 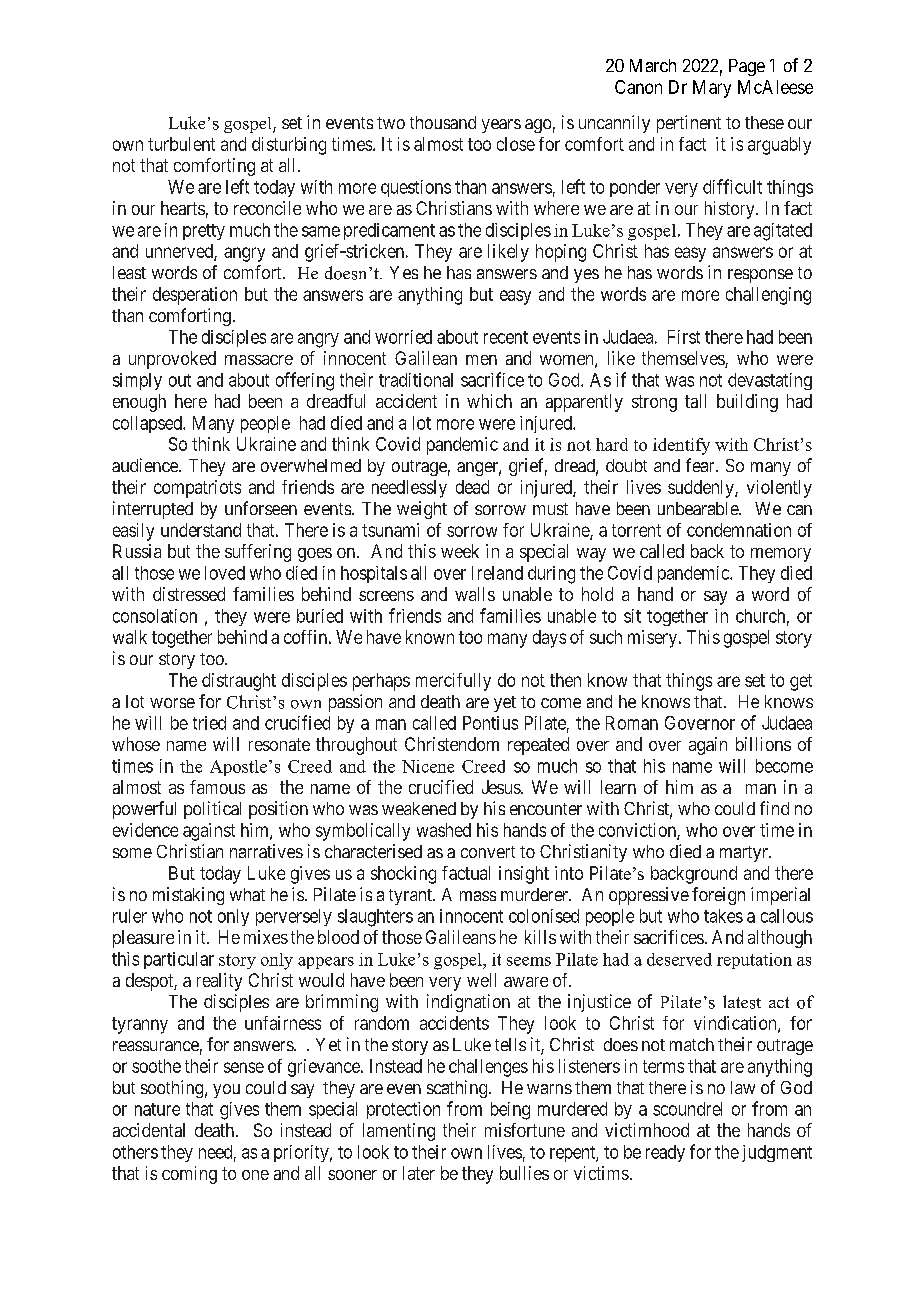 What do you see at coordinates (488, 852) in the screenshot?
I see `convert` at bounding box center [488, 852].
